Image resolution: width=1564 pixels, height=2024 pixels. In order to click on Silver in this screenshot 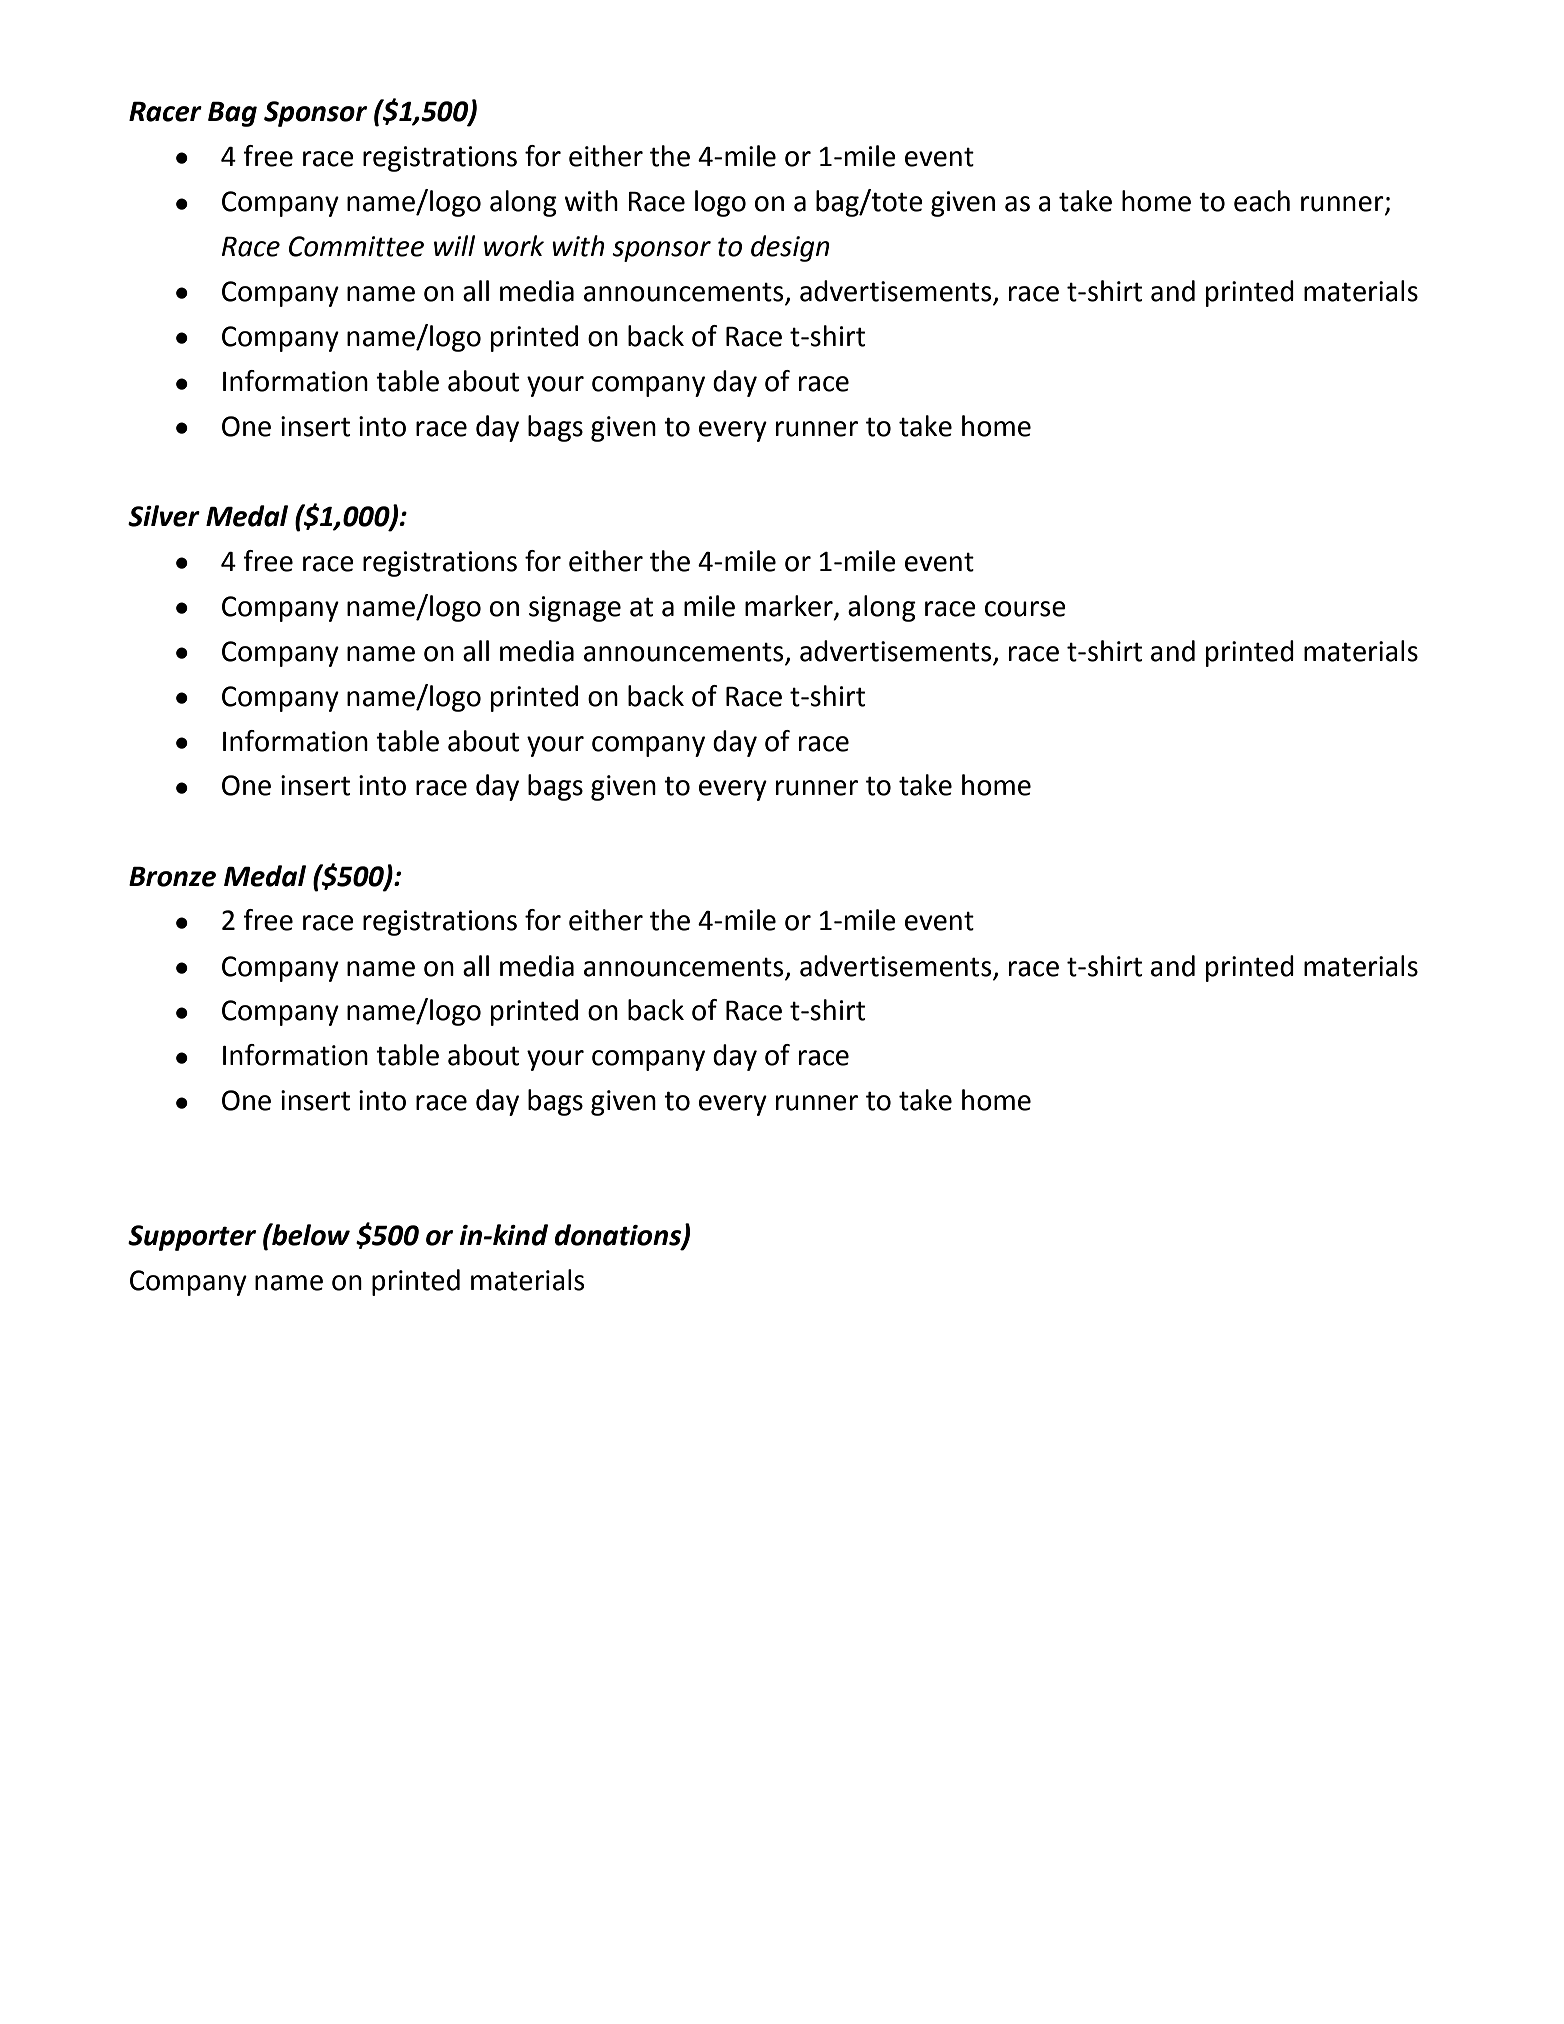, I will do `click(164, 516)`.
